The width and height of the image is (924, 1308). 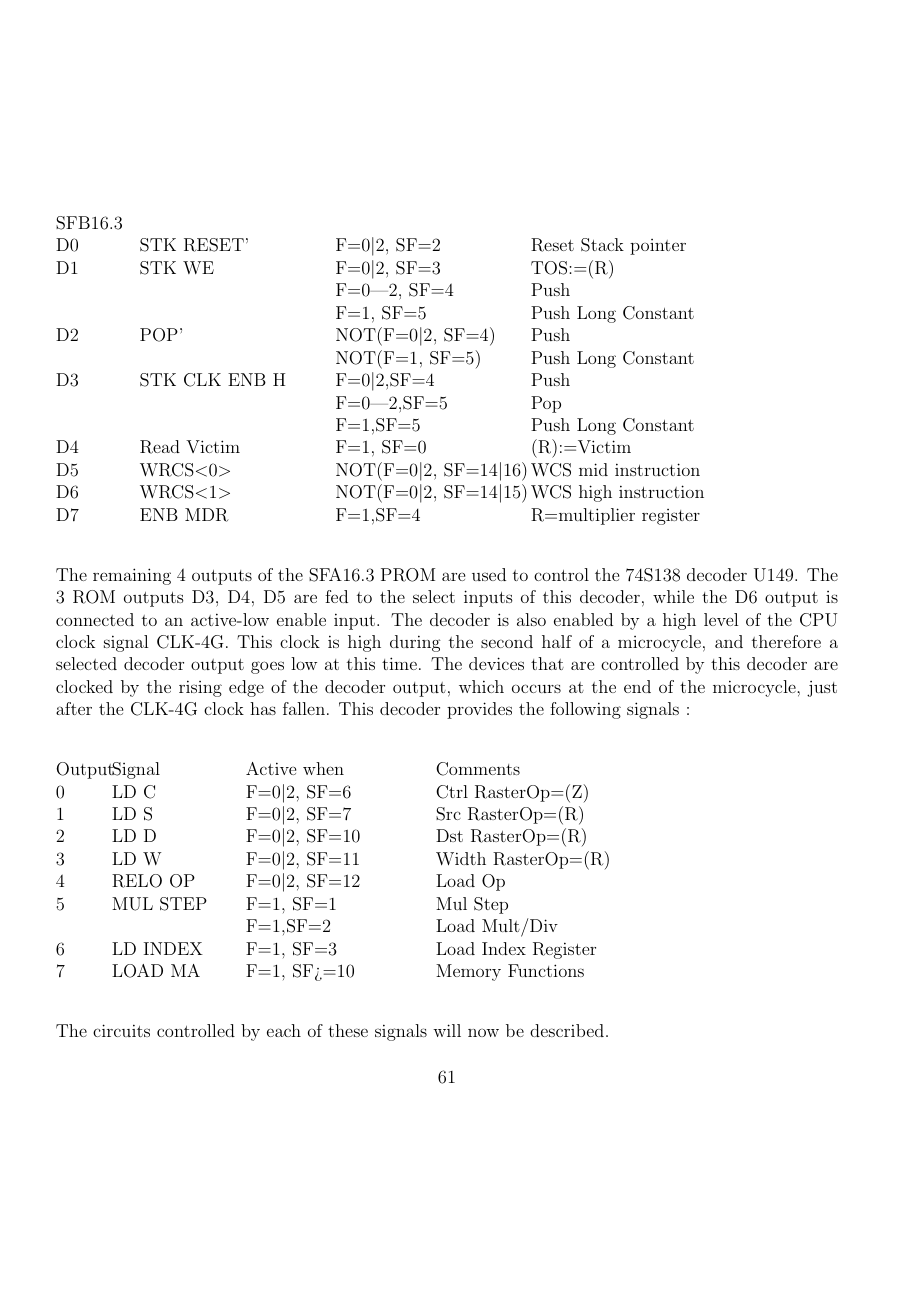 I want to click on connected, so click(x=95, y=619).
